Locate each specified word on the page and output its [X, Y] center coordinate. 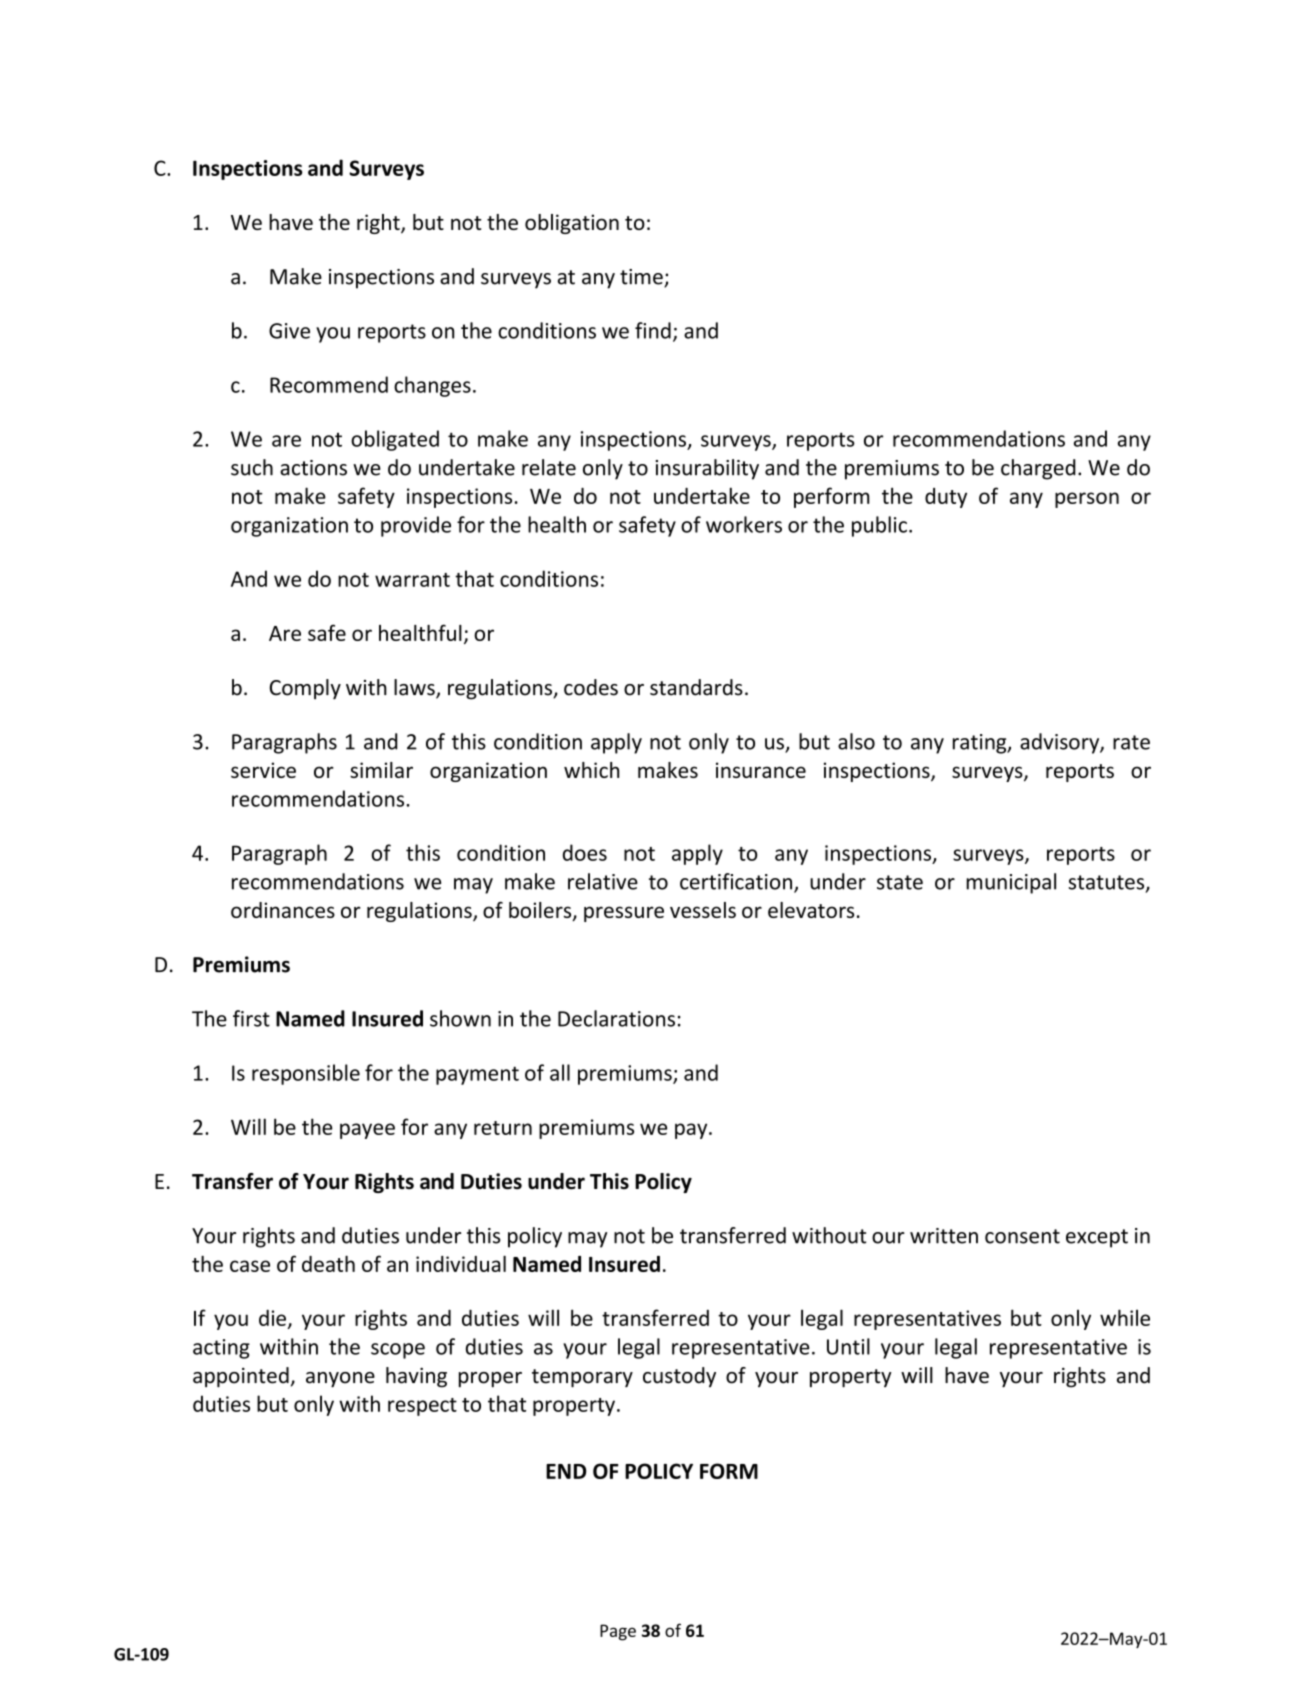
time [642, 278]
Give [289, 331]
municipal [1011, 883]
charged [1038, 469]
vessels [703, 910]
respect [422, 1407]
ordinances [283, 910]
